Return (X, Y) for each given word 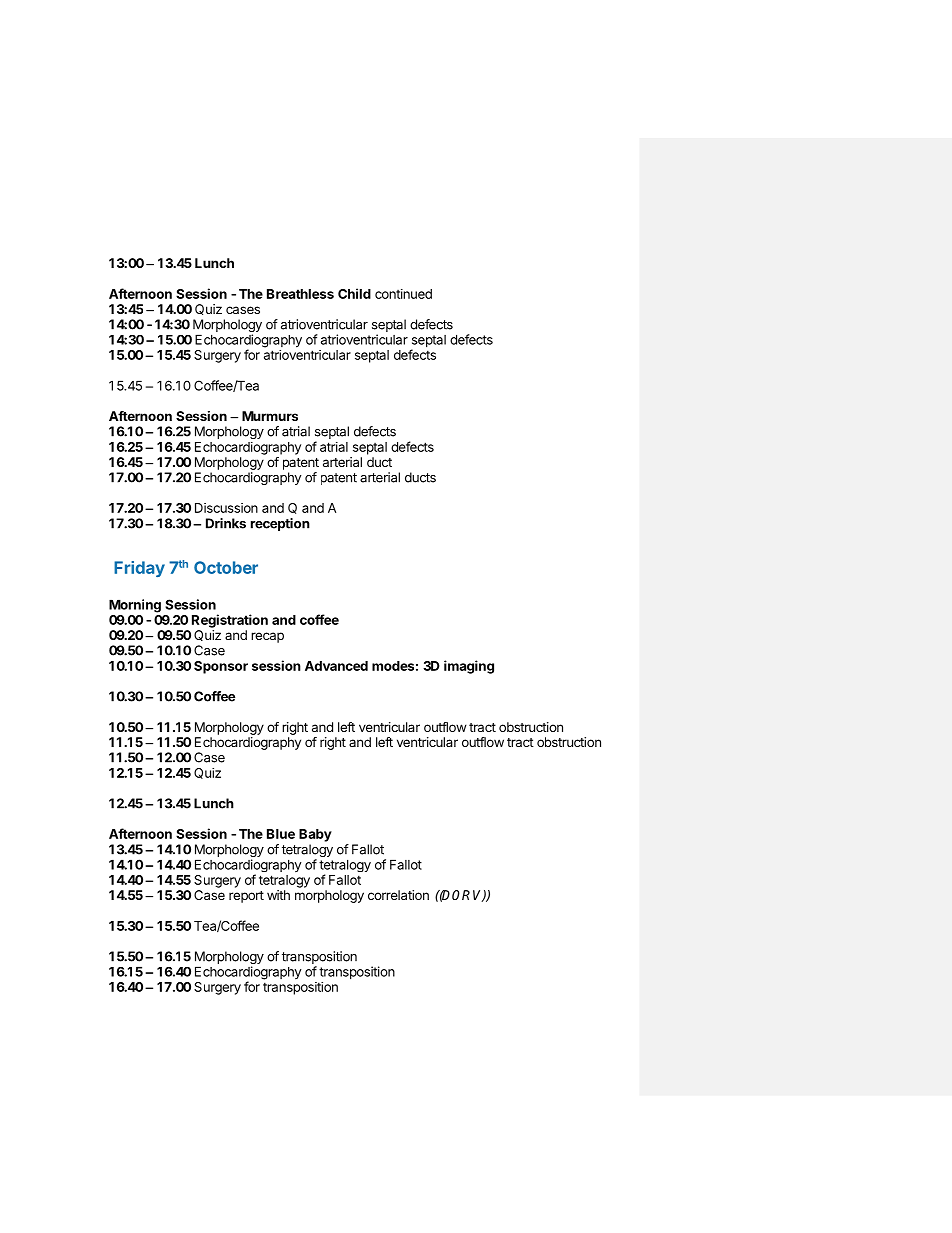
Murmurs (270, 416)
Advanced (336, 666)
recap (267, 637)
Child (354, 293)
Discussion (226, 508)
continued (403, 294)
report (246, 897)
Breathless (300, 294)
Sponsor (221, 667)
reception (280, 524)
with (278, 895)
